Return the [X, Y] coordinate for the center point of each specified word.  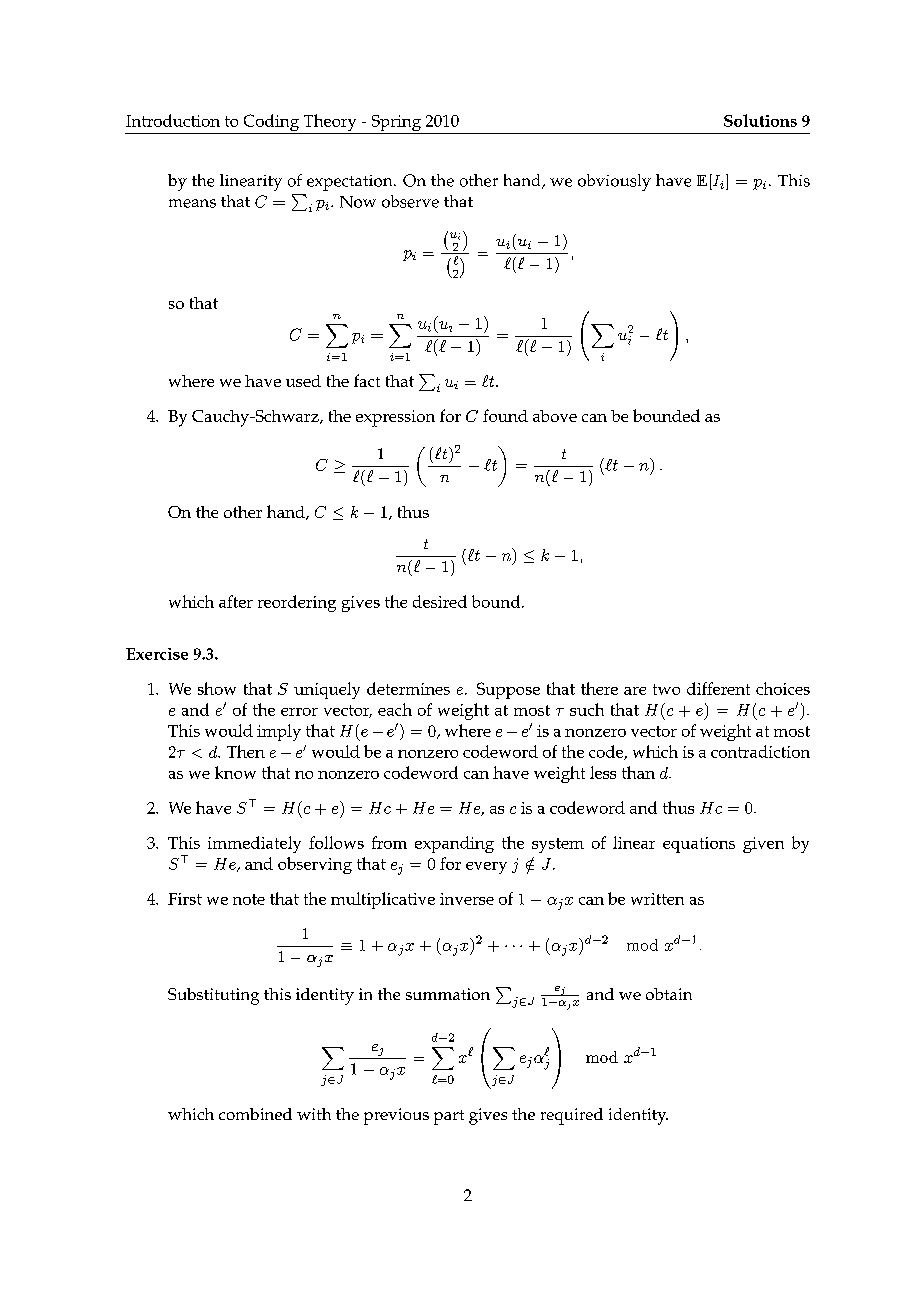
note [249, 899]
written [657, 899]
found [505, 415]
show [217, 688]
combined [255, 1114]
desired [440, 601]
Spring [396, 124]
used [303, 381]
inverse [467, 899]
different [718, 688]
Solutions [760, 120]
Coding [271, 124]
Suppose [508, 690]
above [555, 416]
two [666, 689]
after [236, 601]
